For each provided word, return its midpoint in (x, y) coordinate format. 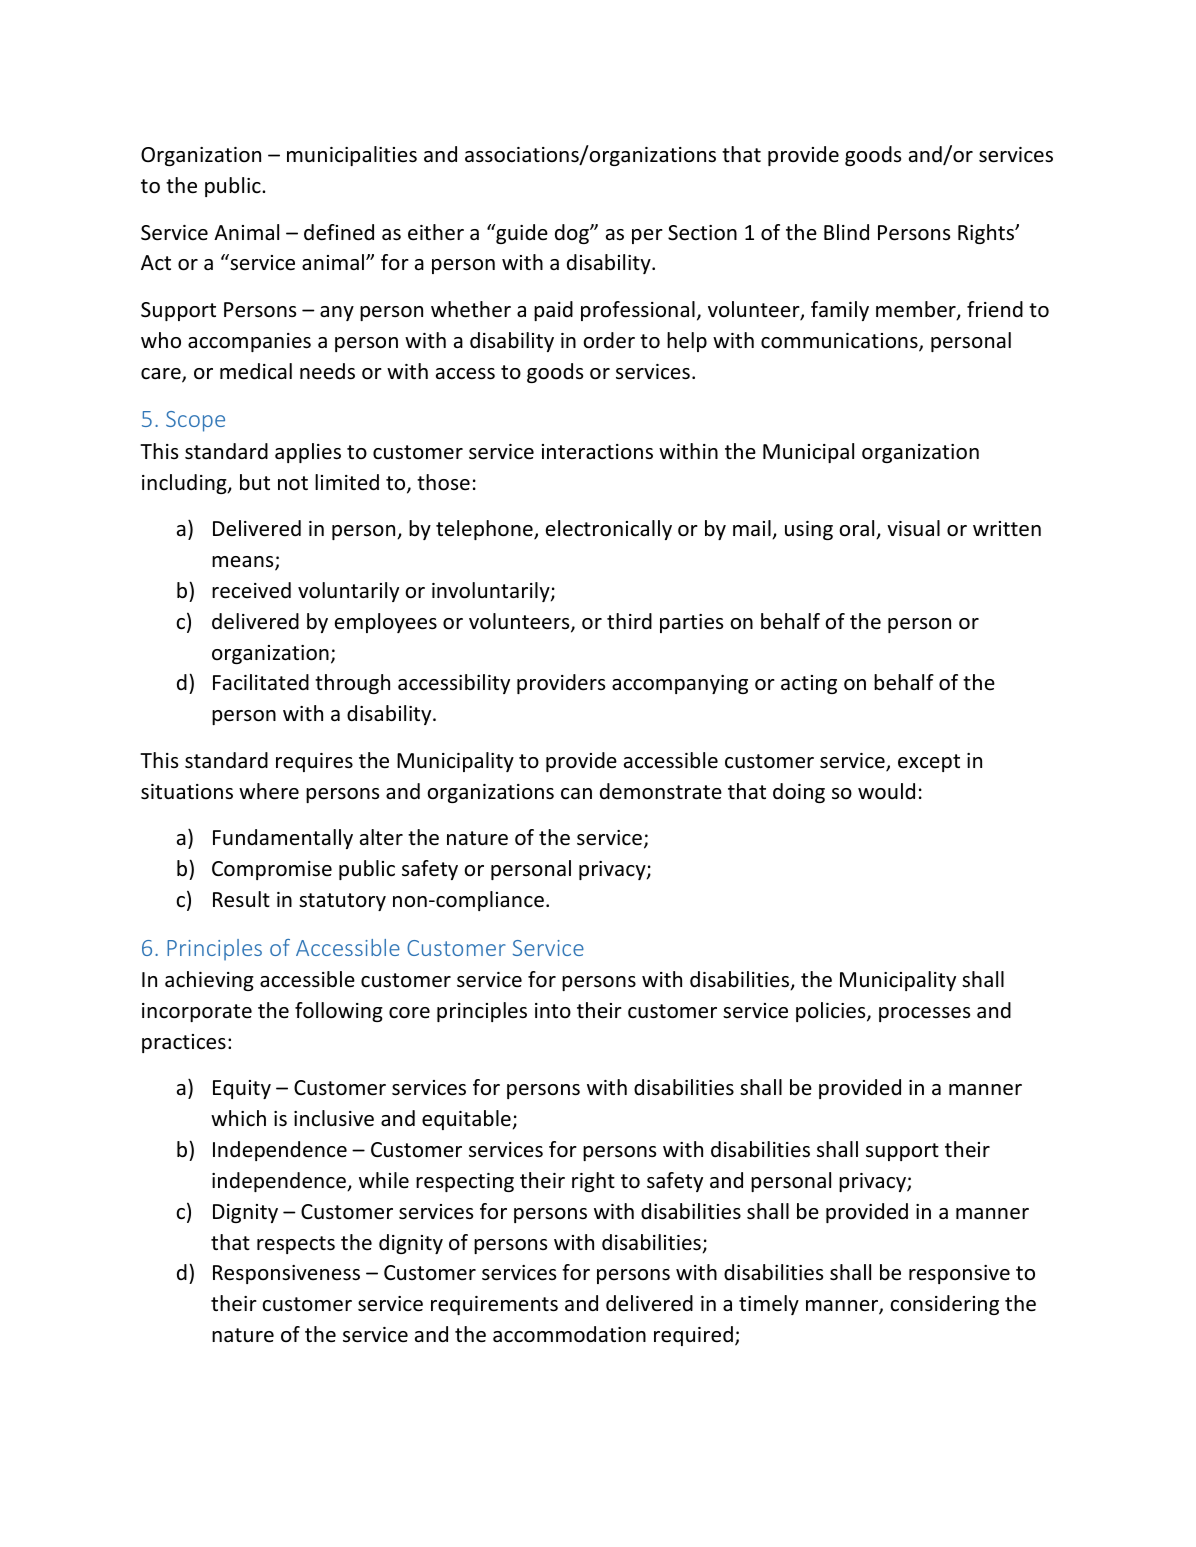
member (917, 310)
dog (573, 234)
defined (339, 232)
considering (944, 1305)
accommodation (569, 1334)
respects (296, 1245)
